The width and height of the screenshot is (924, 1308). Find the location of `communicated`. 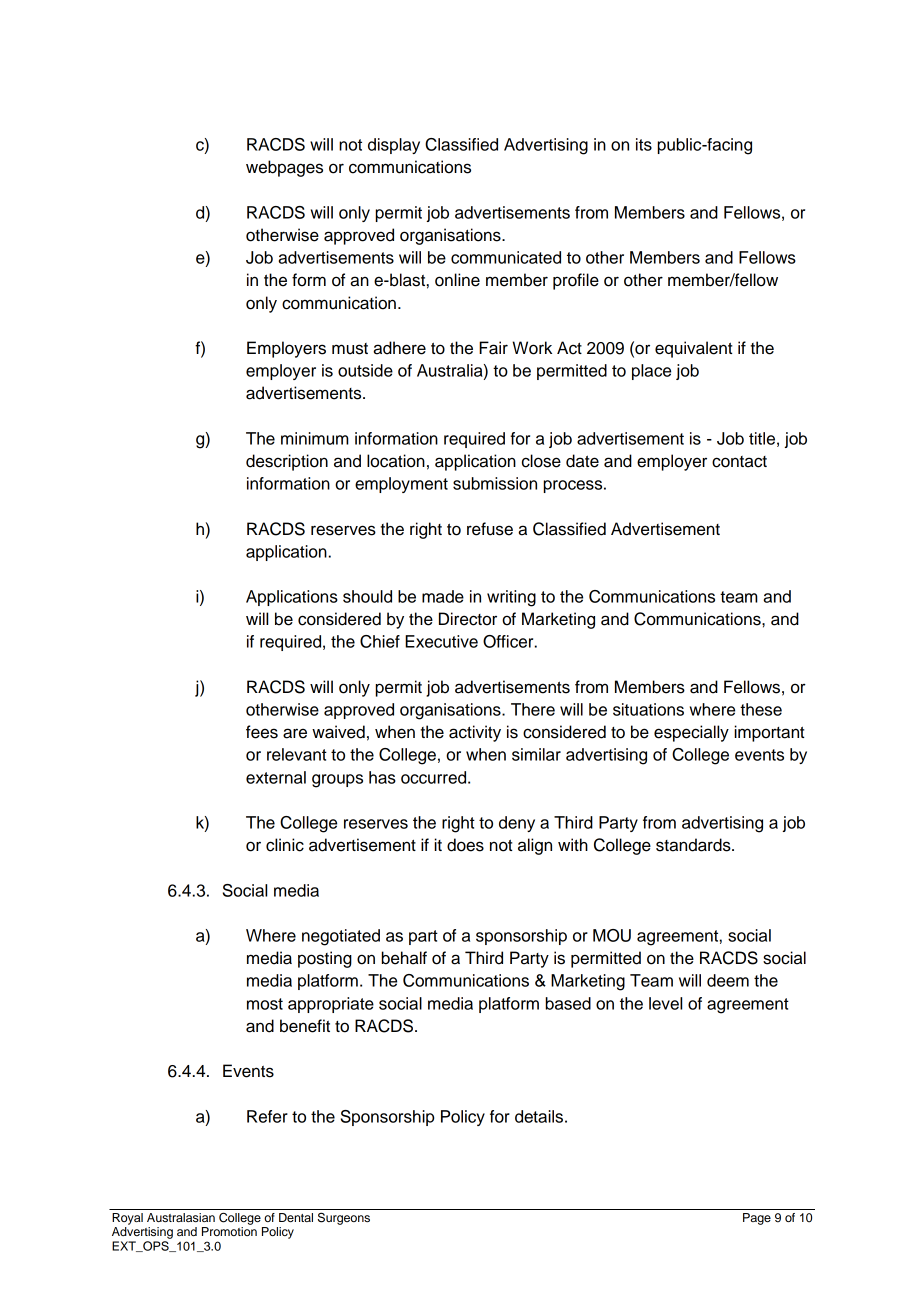

communicated is located at coordinates (506, 257).
